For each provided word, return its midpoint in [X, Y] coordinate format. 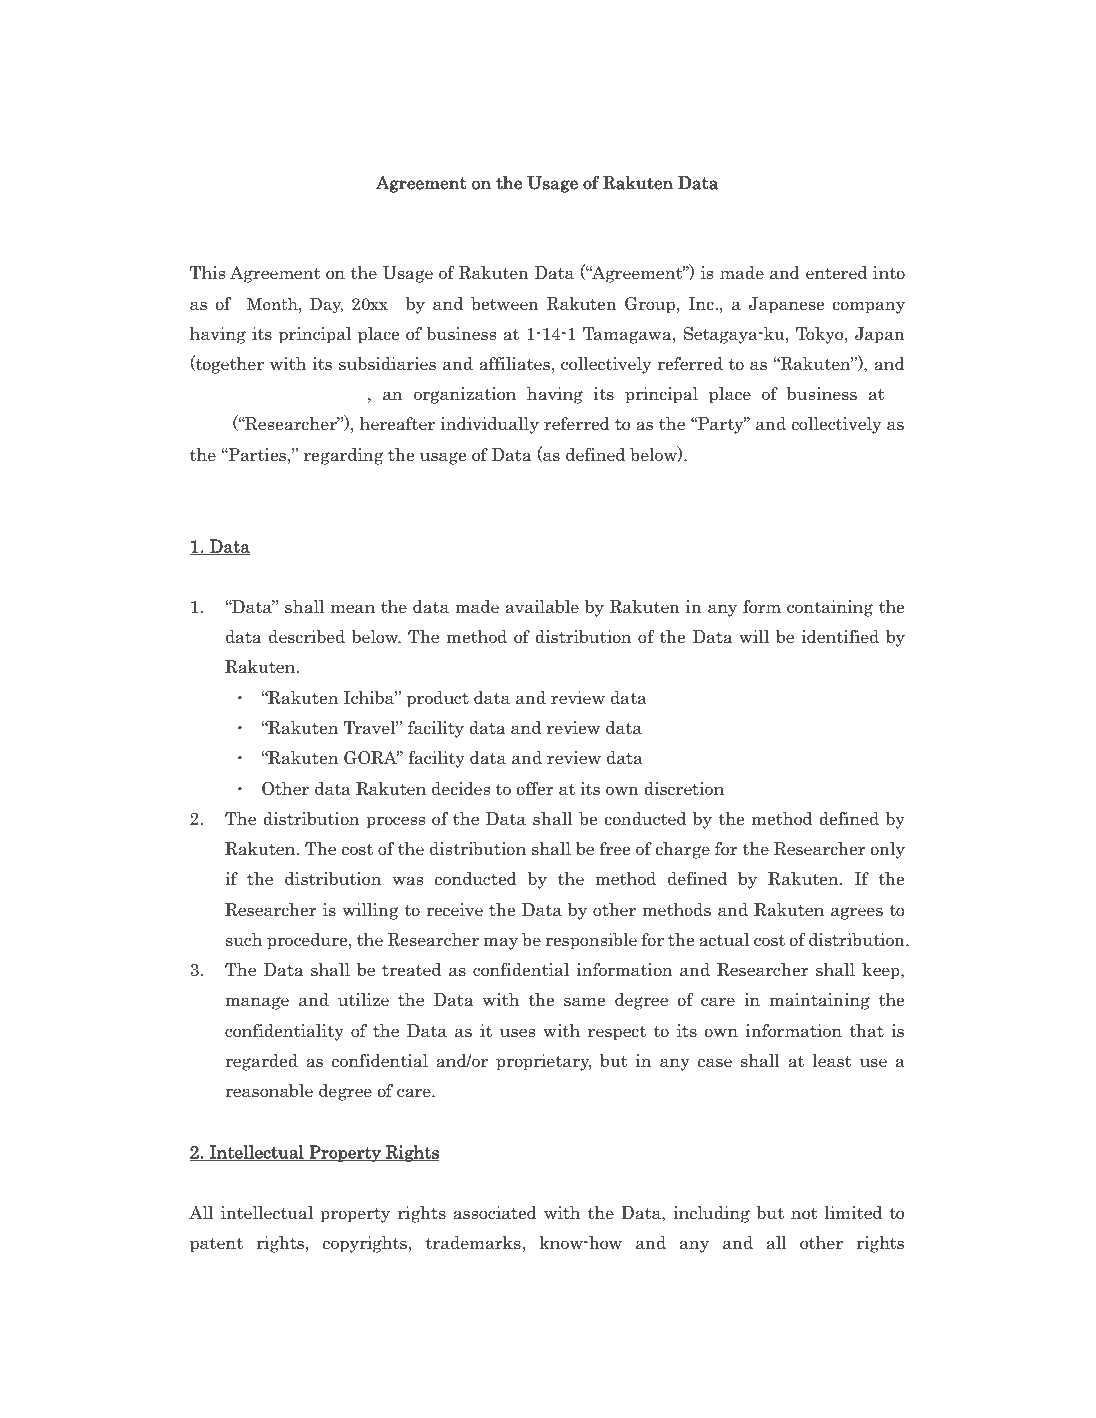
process [395, 822]
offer [535, 789]
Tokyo [821, 335]
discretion [684, 789]
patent [216, 1245]
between [505, 304]
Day [326, 305]
